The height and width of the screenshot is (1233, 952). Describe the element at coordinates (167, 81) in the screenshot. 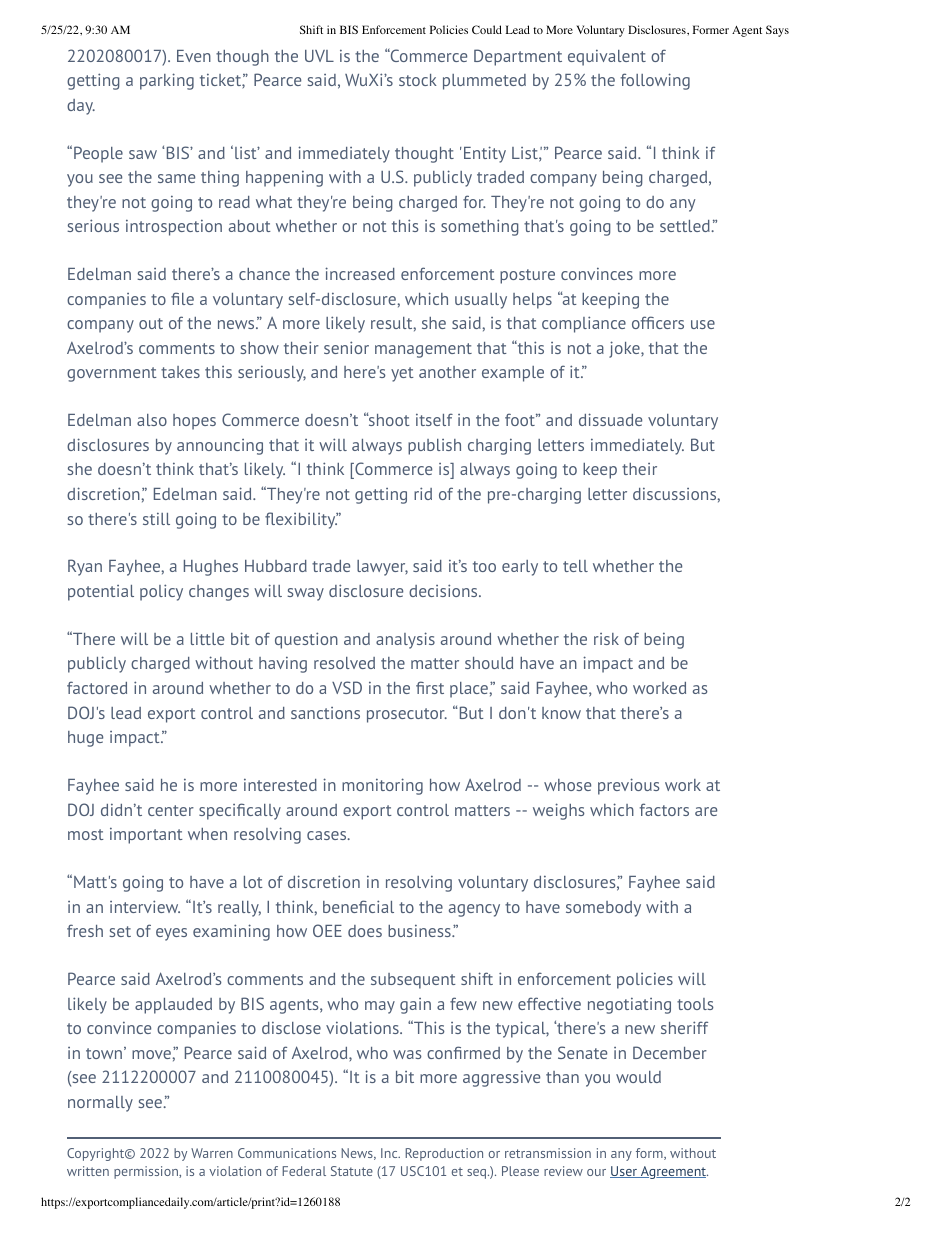

I see `parking` at that location.
